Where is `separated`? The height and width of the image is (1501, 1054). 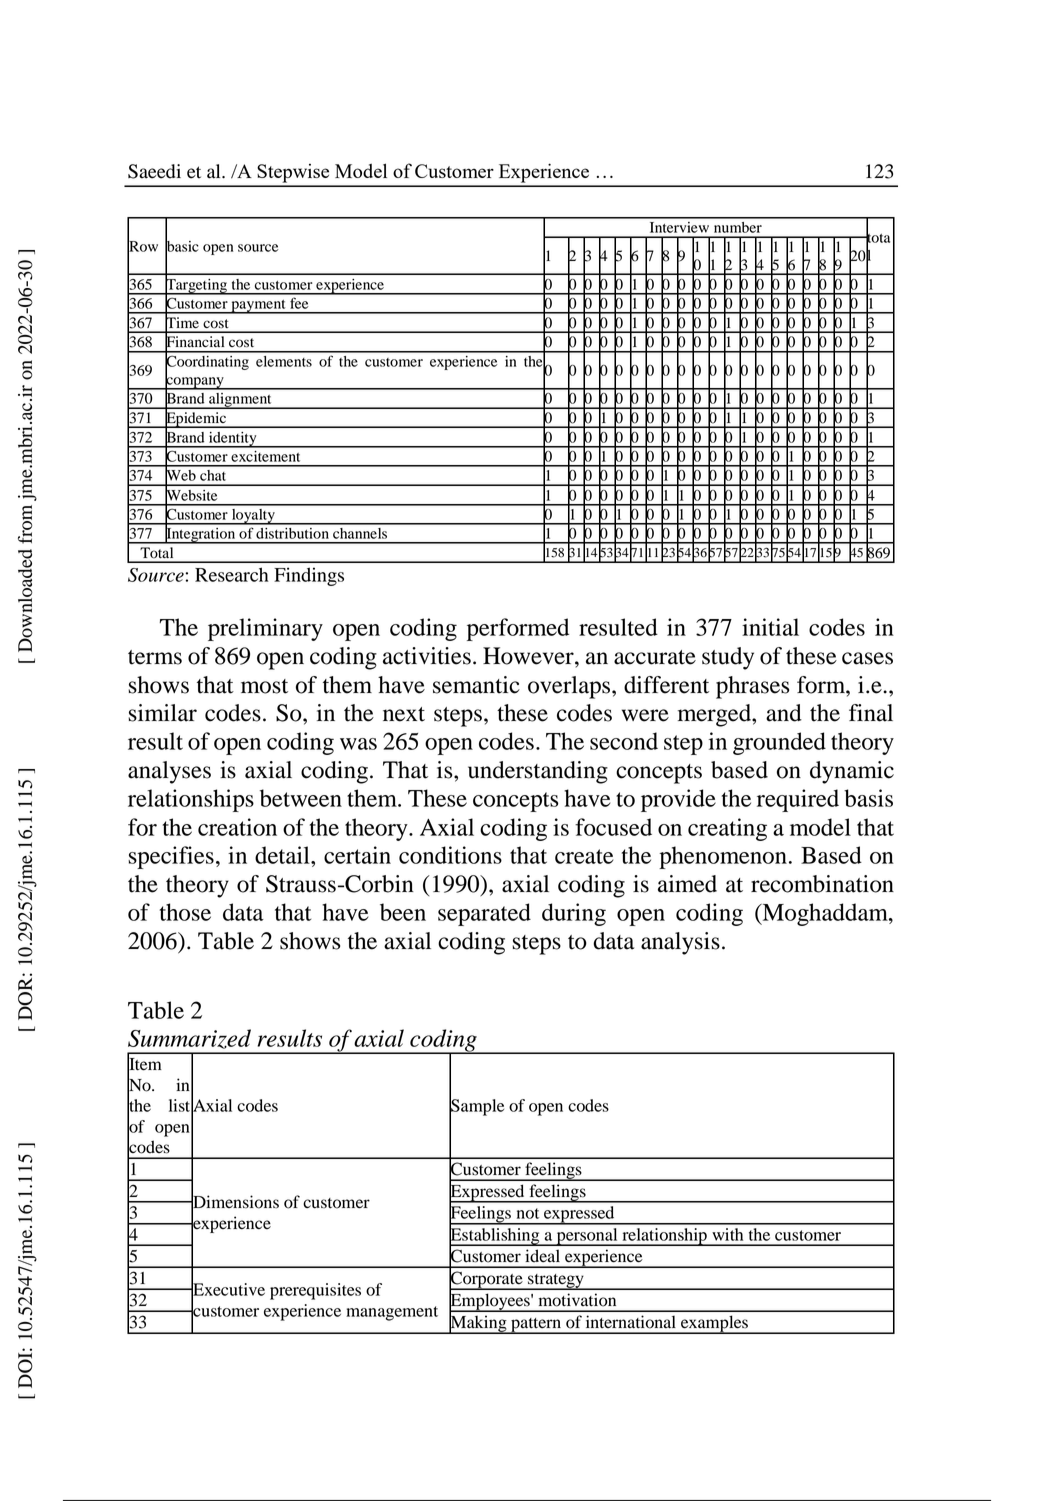 separated is located at coordinates (484, 914).
